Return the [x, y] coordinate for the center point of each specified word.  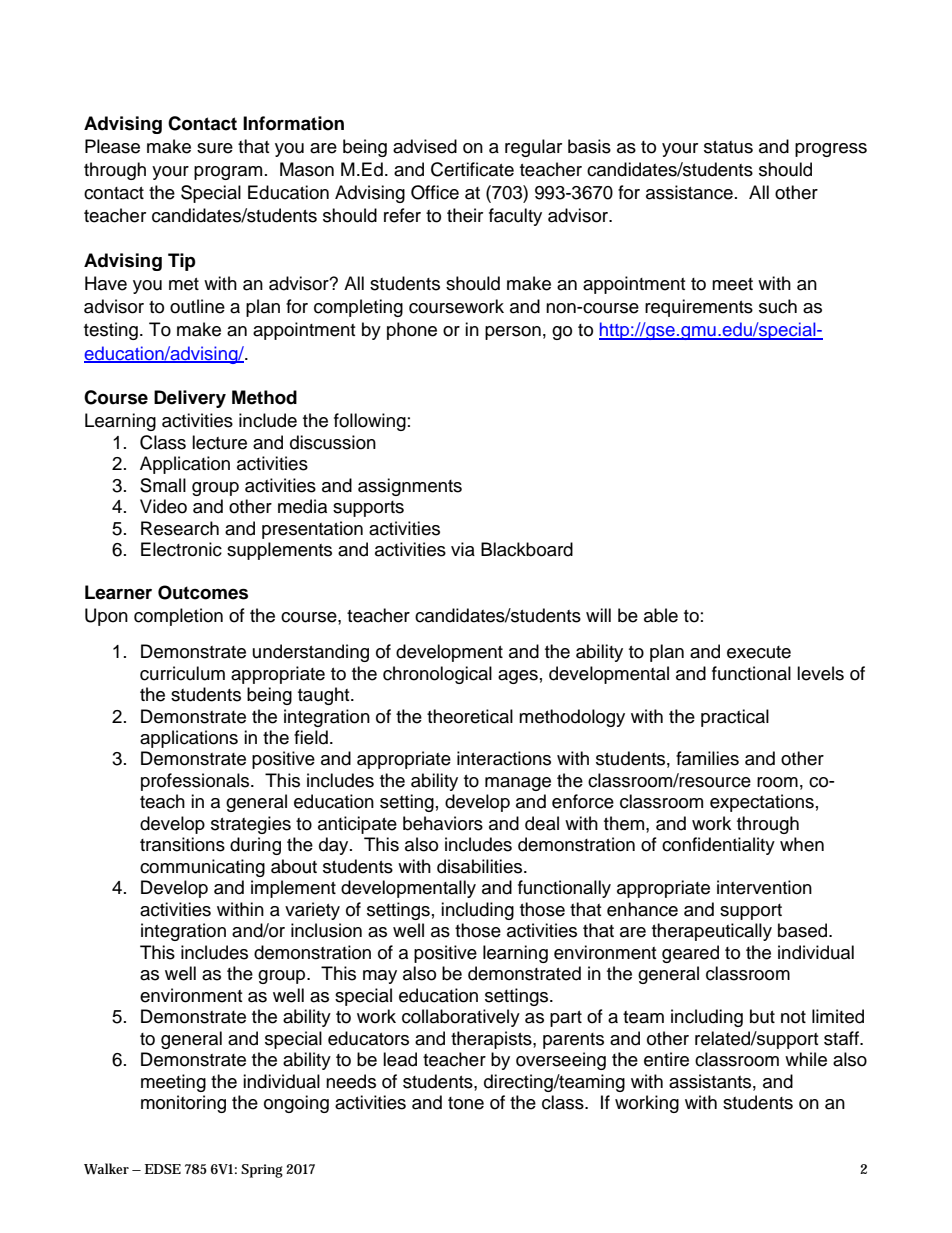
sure [215, 148]
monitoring [183, 1104]
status [728, 147]
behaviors [443, 823]
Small [163, 485]
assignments [410, 487]
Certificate [472, 169]
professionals [196, 782]
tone [466, 1103]
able [661, 615]
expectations [762, 803]
